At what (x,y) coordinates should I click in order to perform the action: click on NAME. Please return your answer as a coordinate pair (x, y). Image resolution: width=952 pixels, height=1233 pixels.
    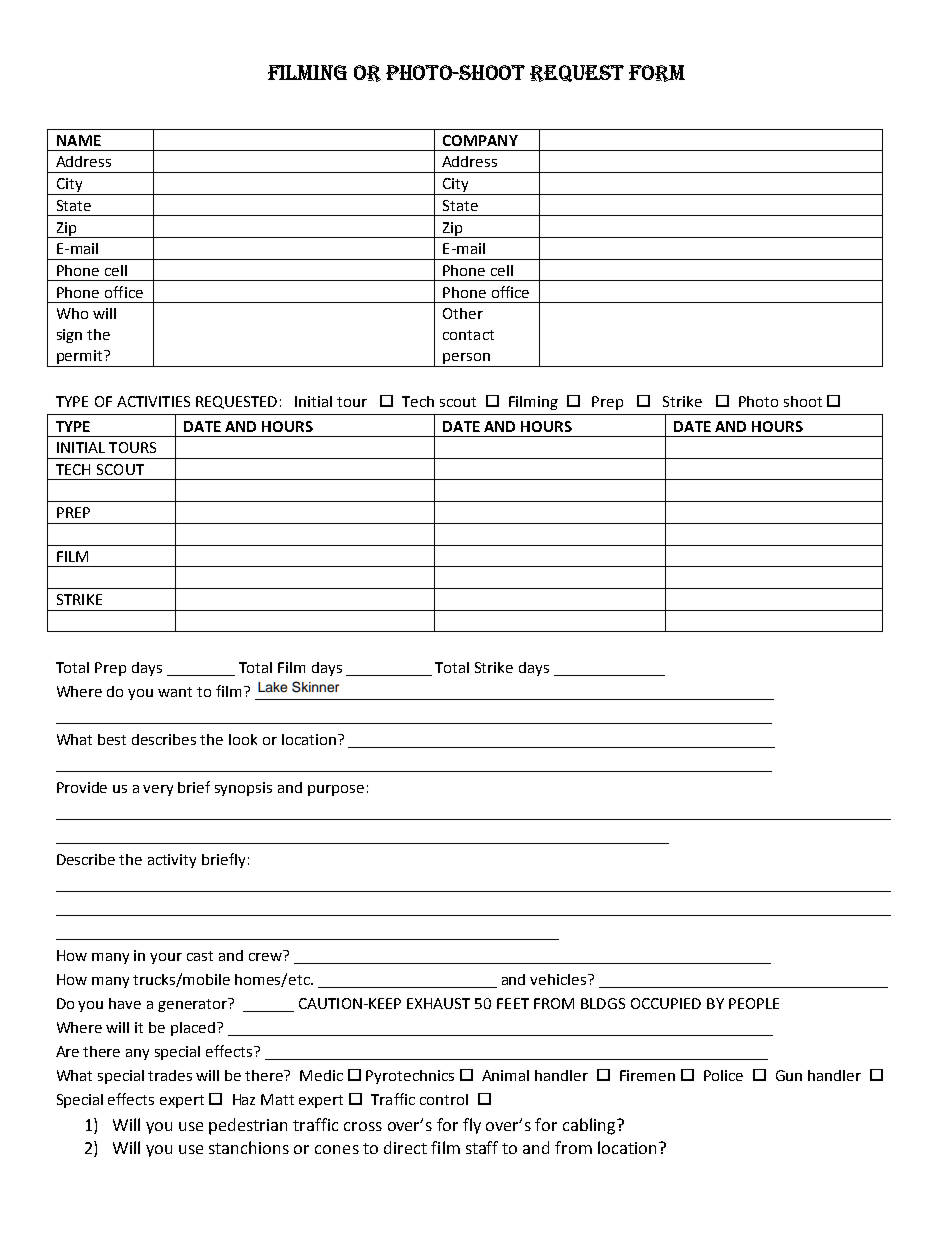
    Looking at the image, I should click on (79, 140).
